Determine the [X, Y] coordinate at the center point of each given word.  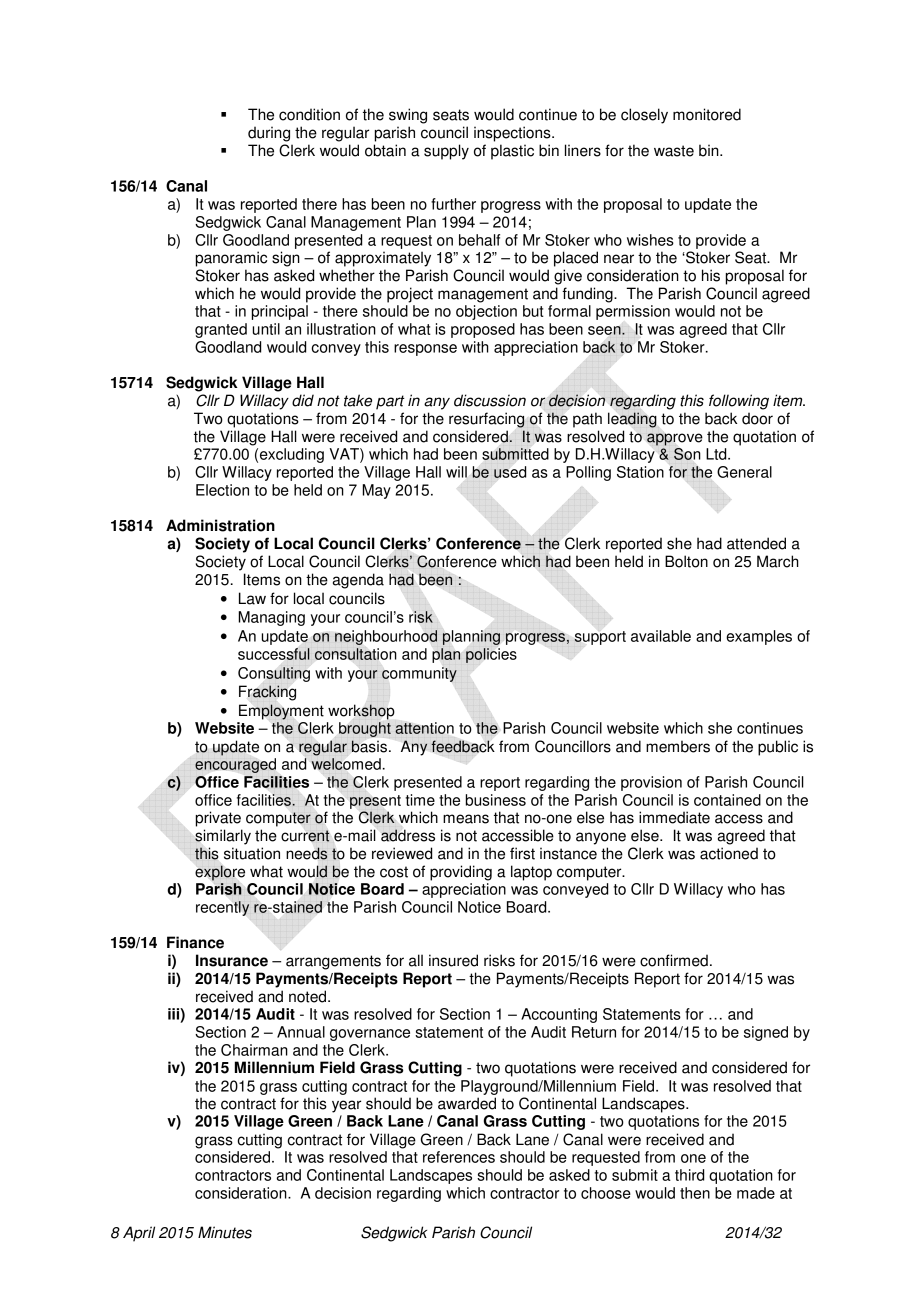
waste [674, 151]
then [695, 1193]
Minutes [225, 1232]
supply [446, 152]
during [269, 134]
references [459, 1157]
